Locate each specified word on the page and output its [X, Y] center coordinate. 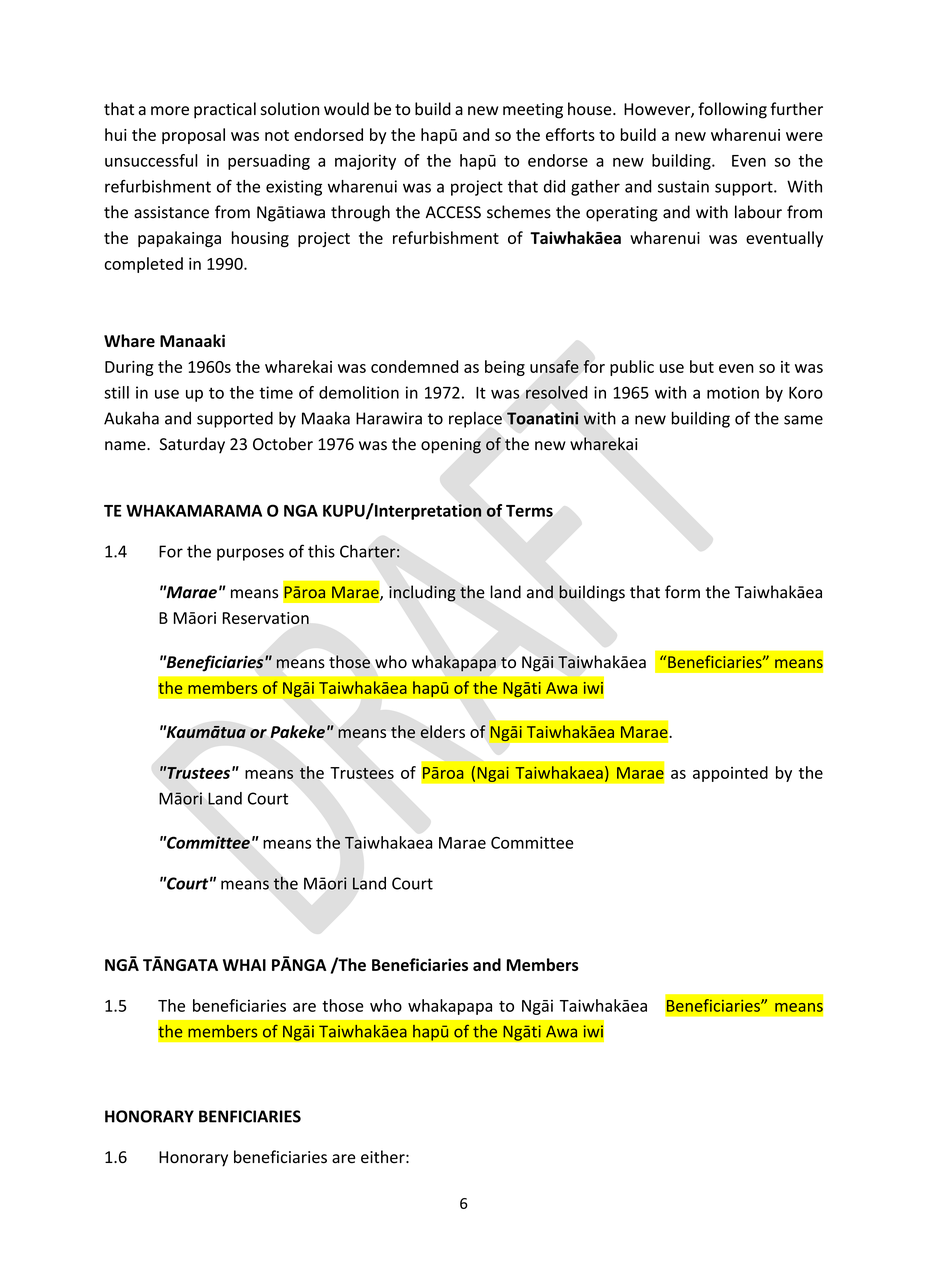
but [702, 366]
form [682, 592]
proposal [193, 136]
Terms [529, 511]
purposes [250, 554]
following [732, 110]
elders [442, 732]
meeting [533, 111]
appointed [730, 774]
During [129, 368]
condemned [414, 366]
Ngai [493, 774]
